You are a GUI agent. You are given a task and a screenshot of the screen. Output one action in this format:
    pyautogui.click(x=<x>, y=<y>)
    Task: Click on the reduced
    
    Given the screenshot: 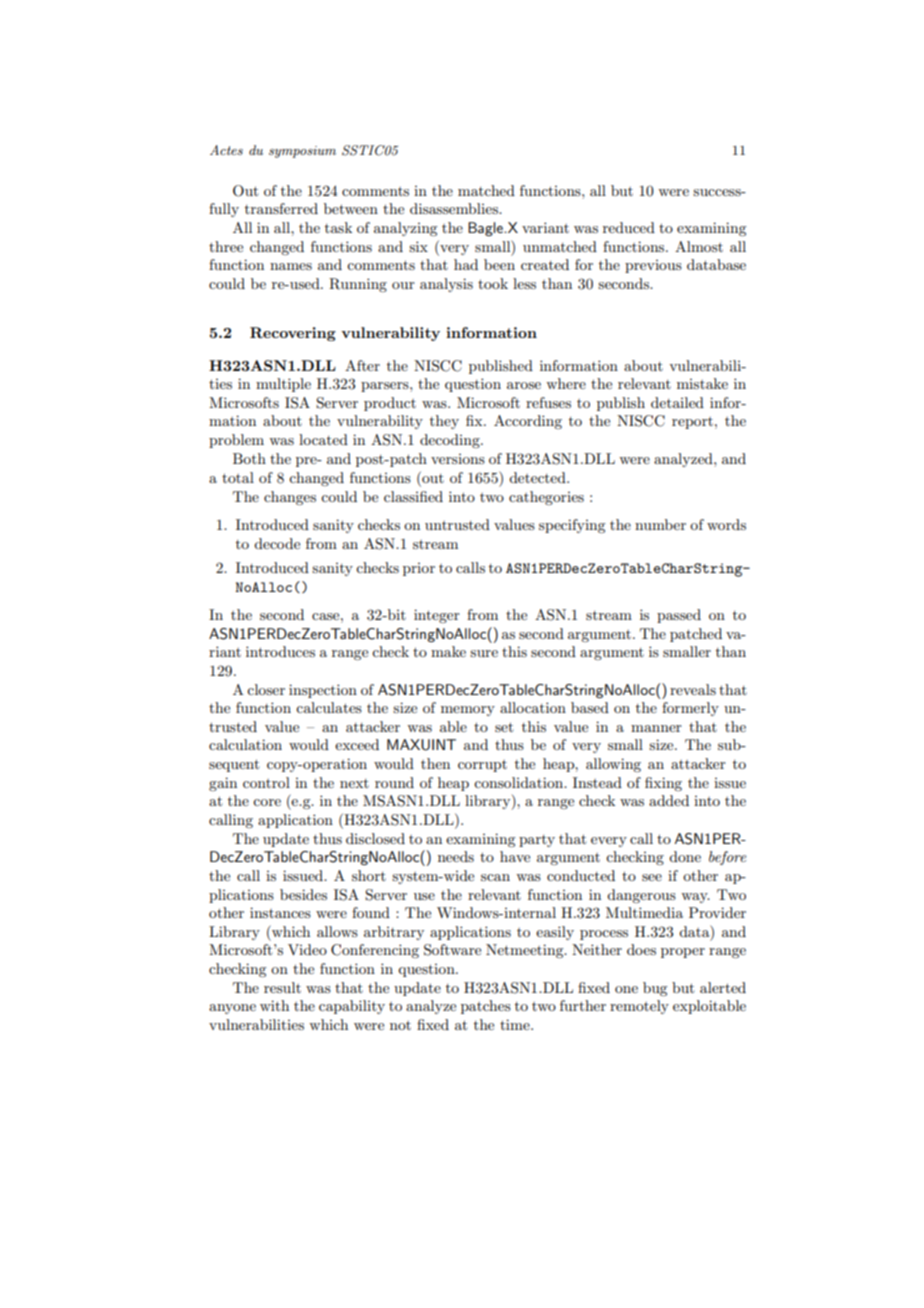 What is the action you would take?
    pyautogui.click(x=629, y=227)
